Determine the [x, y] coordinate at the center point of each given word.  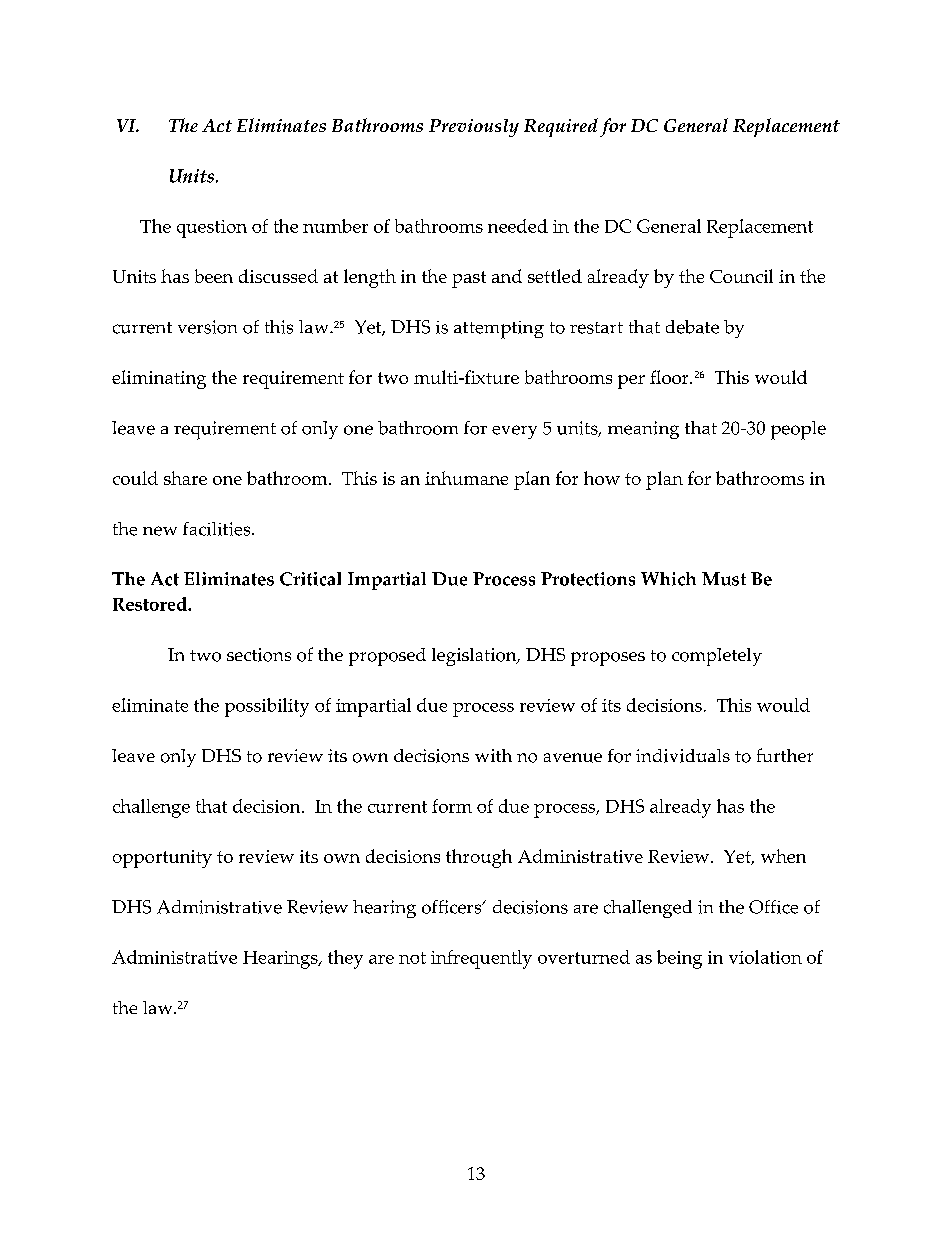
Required [561, 127]
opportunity [162, 859]
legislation [475, 657]
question [212, 229]
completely [717, 657]
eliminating [159, 379]
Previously [474, 128]
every [514, 432]
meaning [643, 430]
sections [259, 655]
